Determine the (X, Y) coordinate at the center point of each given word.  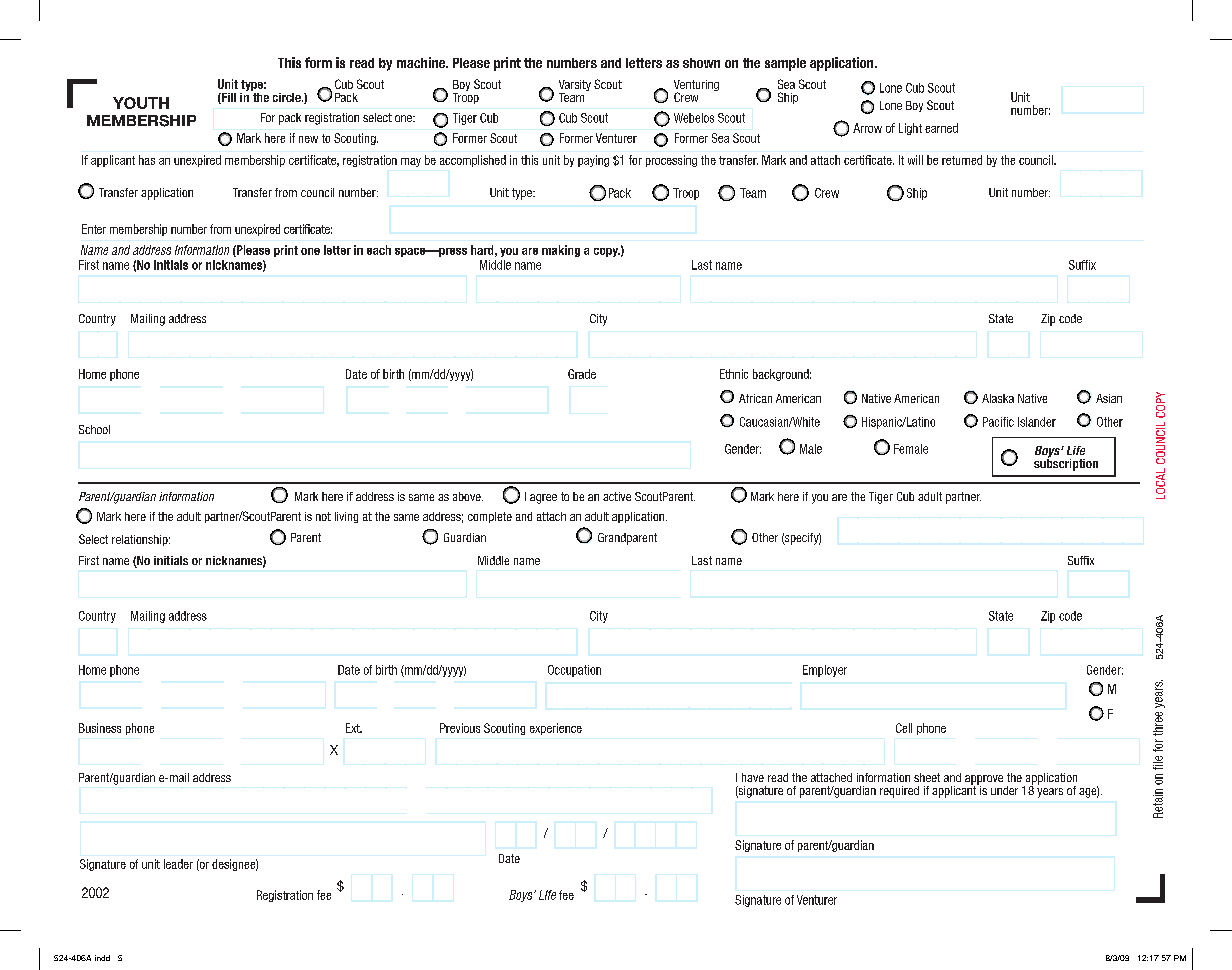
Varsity (575, 87)
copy (607, 252)
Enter (94, 229)
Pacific (998, 422)
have (753, 777)
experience (556, 729)
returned (962, 160)
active (617, 496)
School (94, 429)
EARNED (941, 128)
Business (100, 728)
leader (178, 864)
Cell (904, 728)
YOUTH (141, 103)
